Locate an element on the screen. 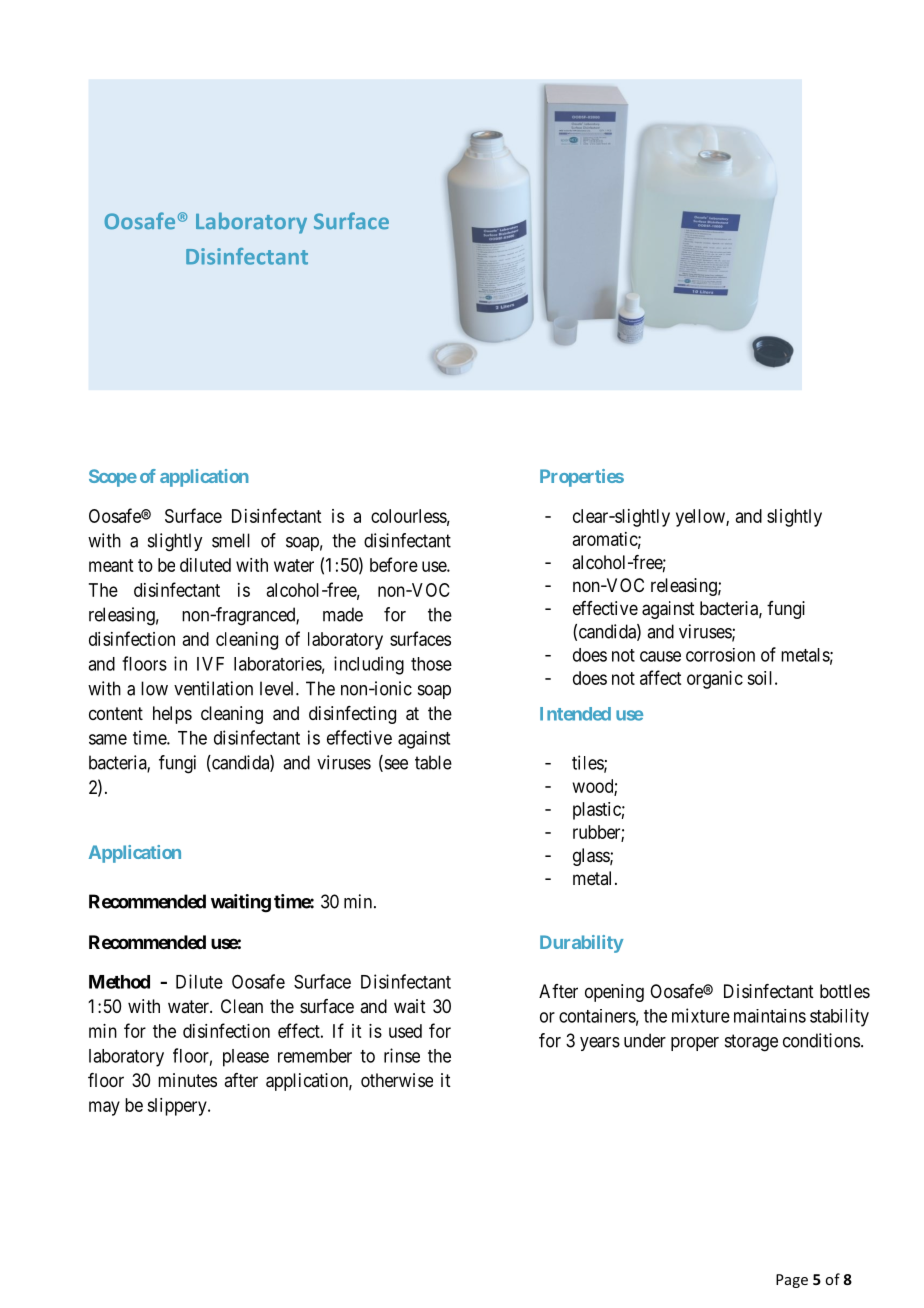  organic is located at coordinates (715, 680).
